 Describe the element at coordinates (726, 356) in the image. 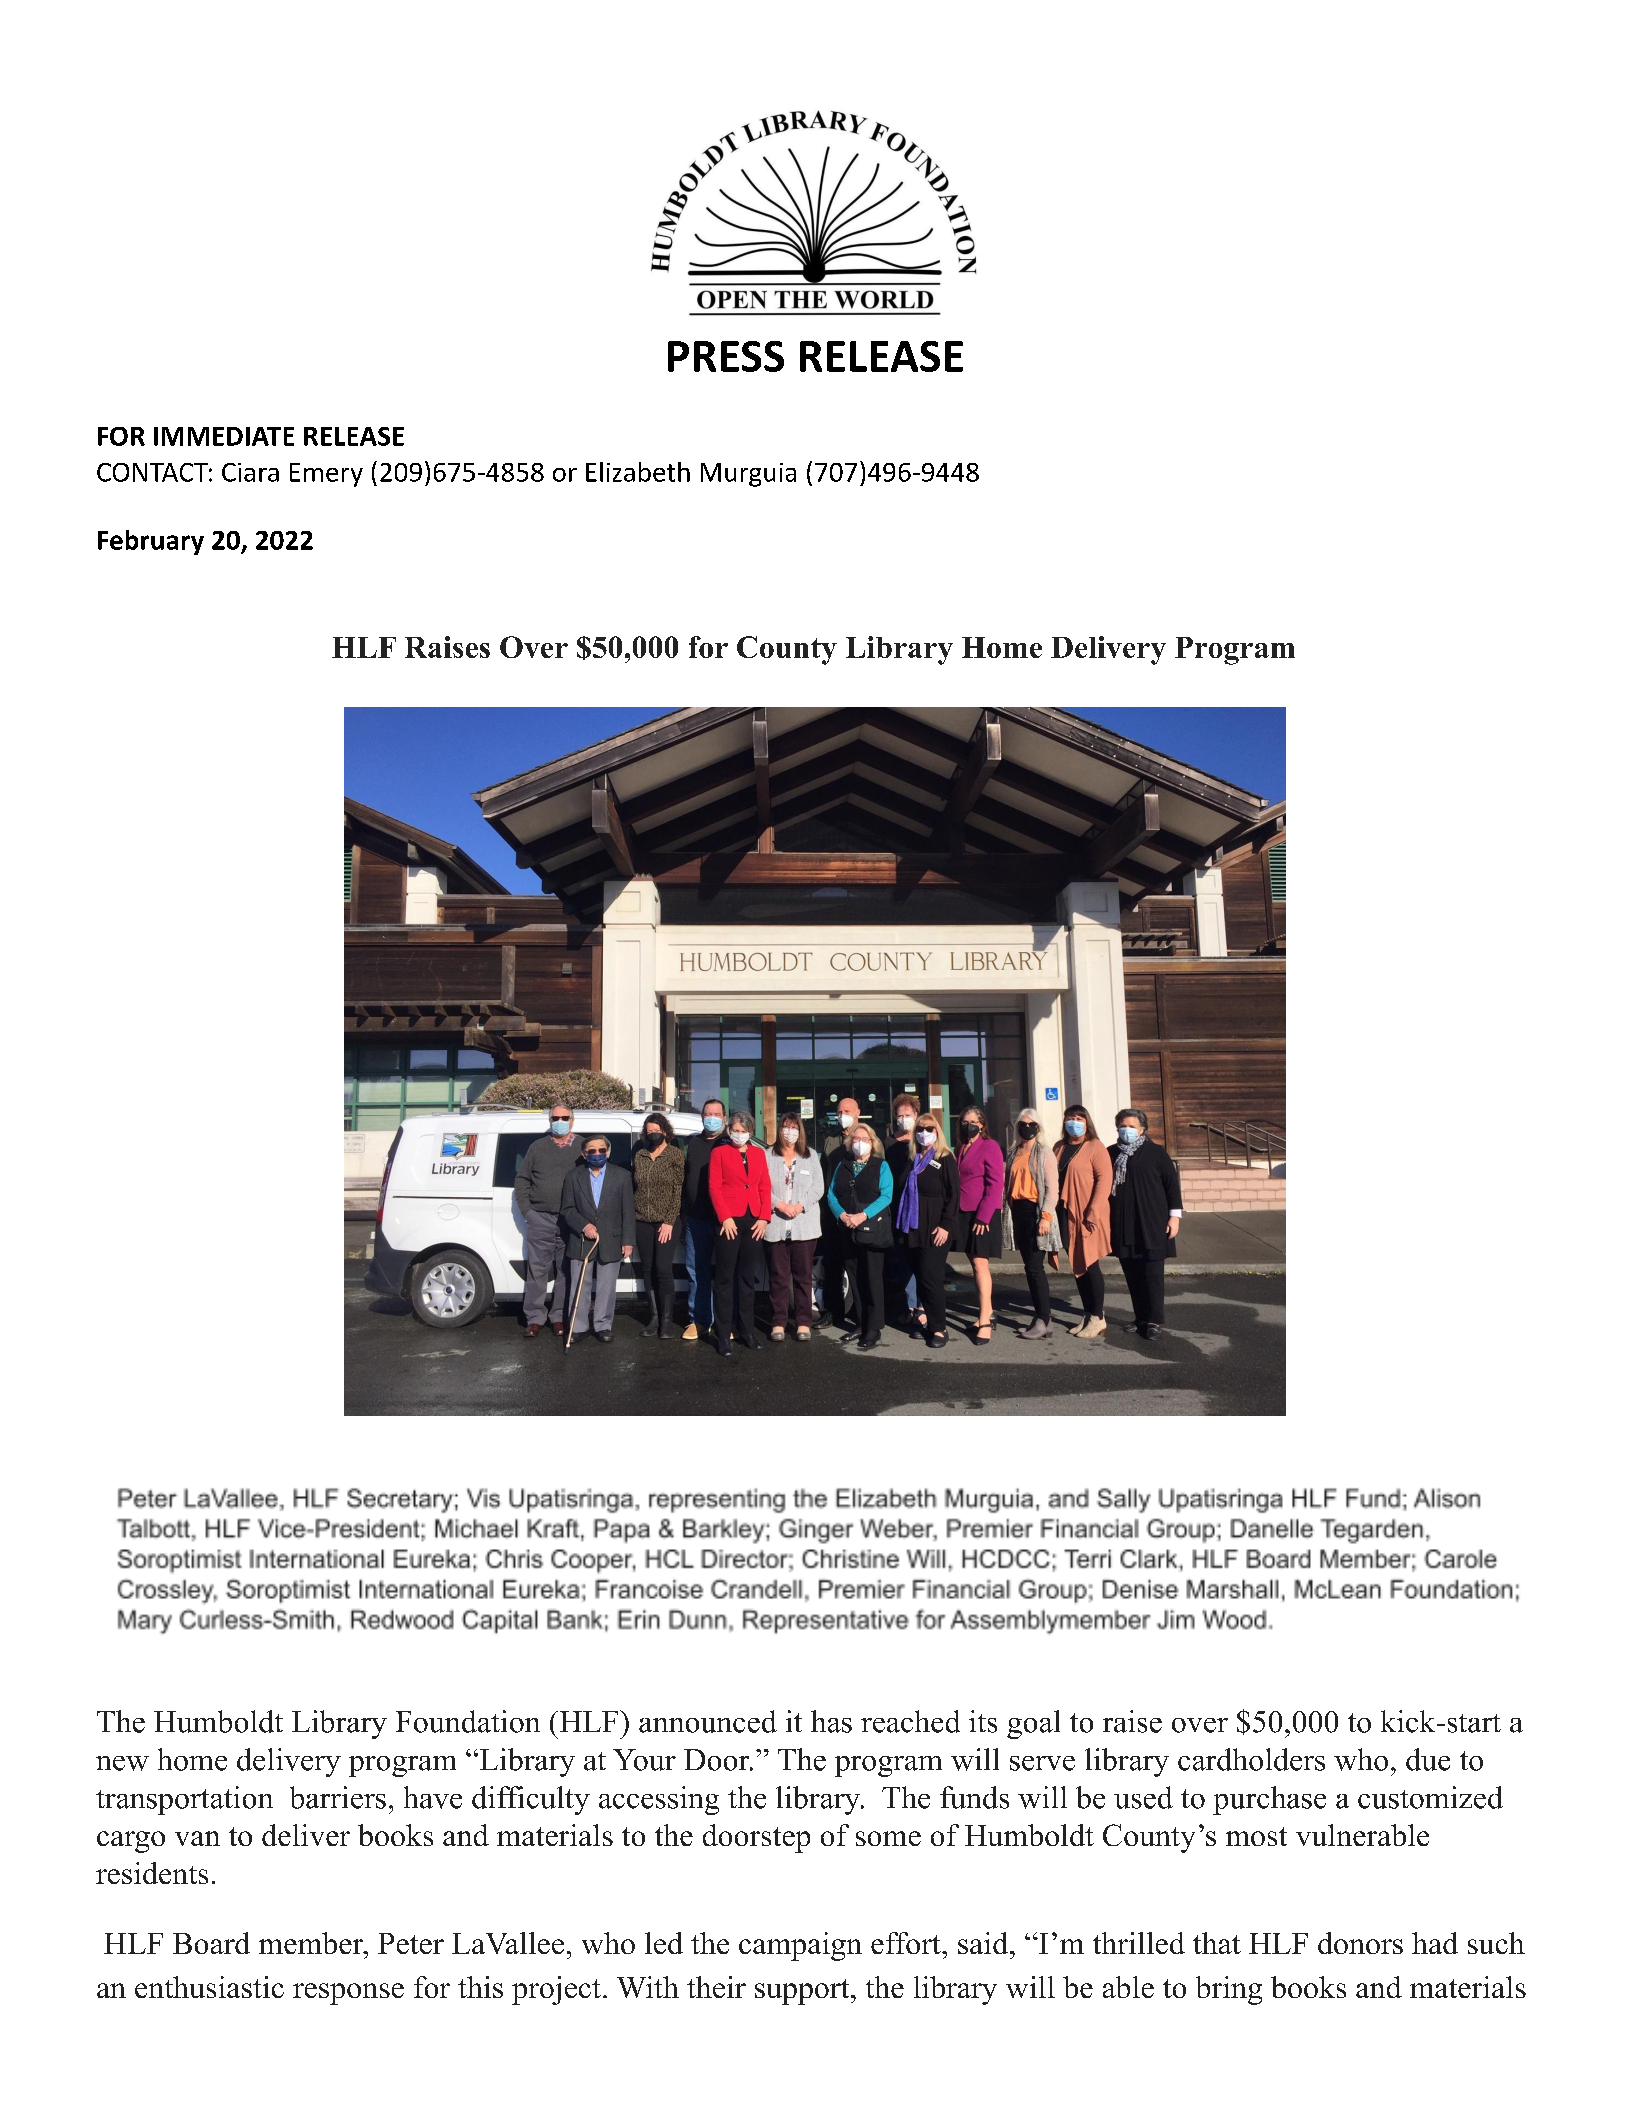

I see `PRESS` at that location.
